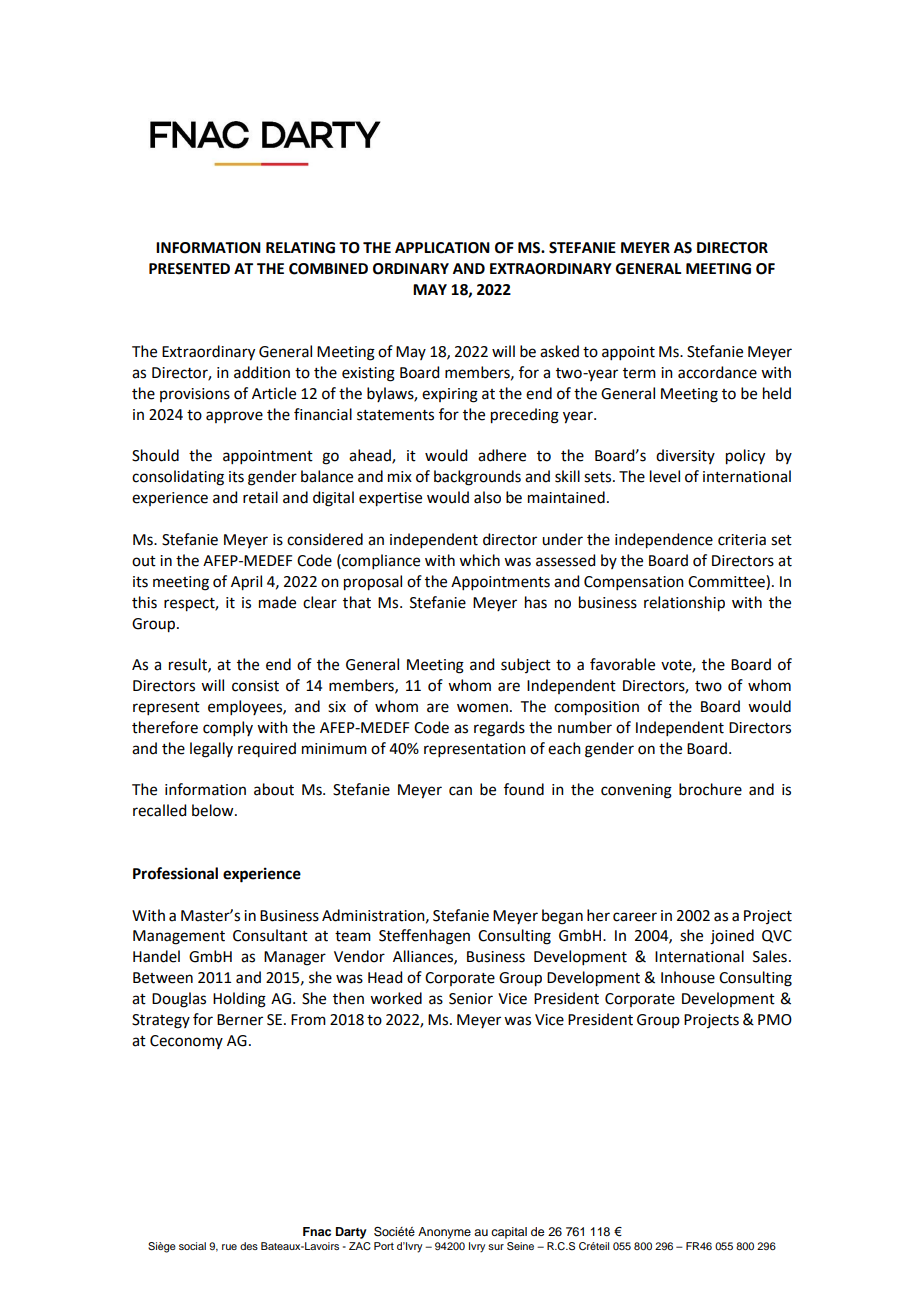 Image resolution: width=924 pixels, height=1308 pixels. What do you see at coordinates (229, 1247) in the screenshot?
I see `rue` at bounding box center [229, 1247].
